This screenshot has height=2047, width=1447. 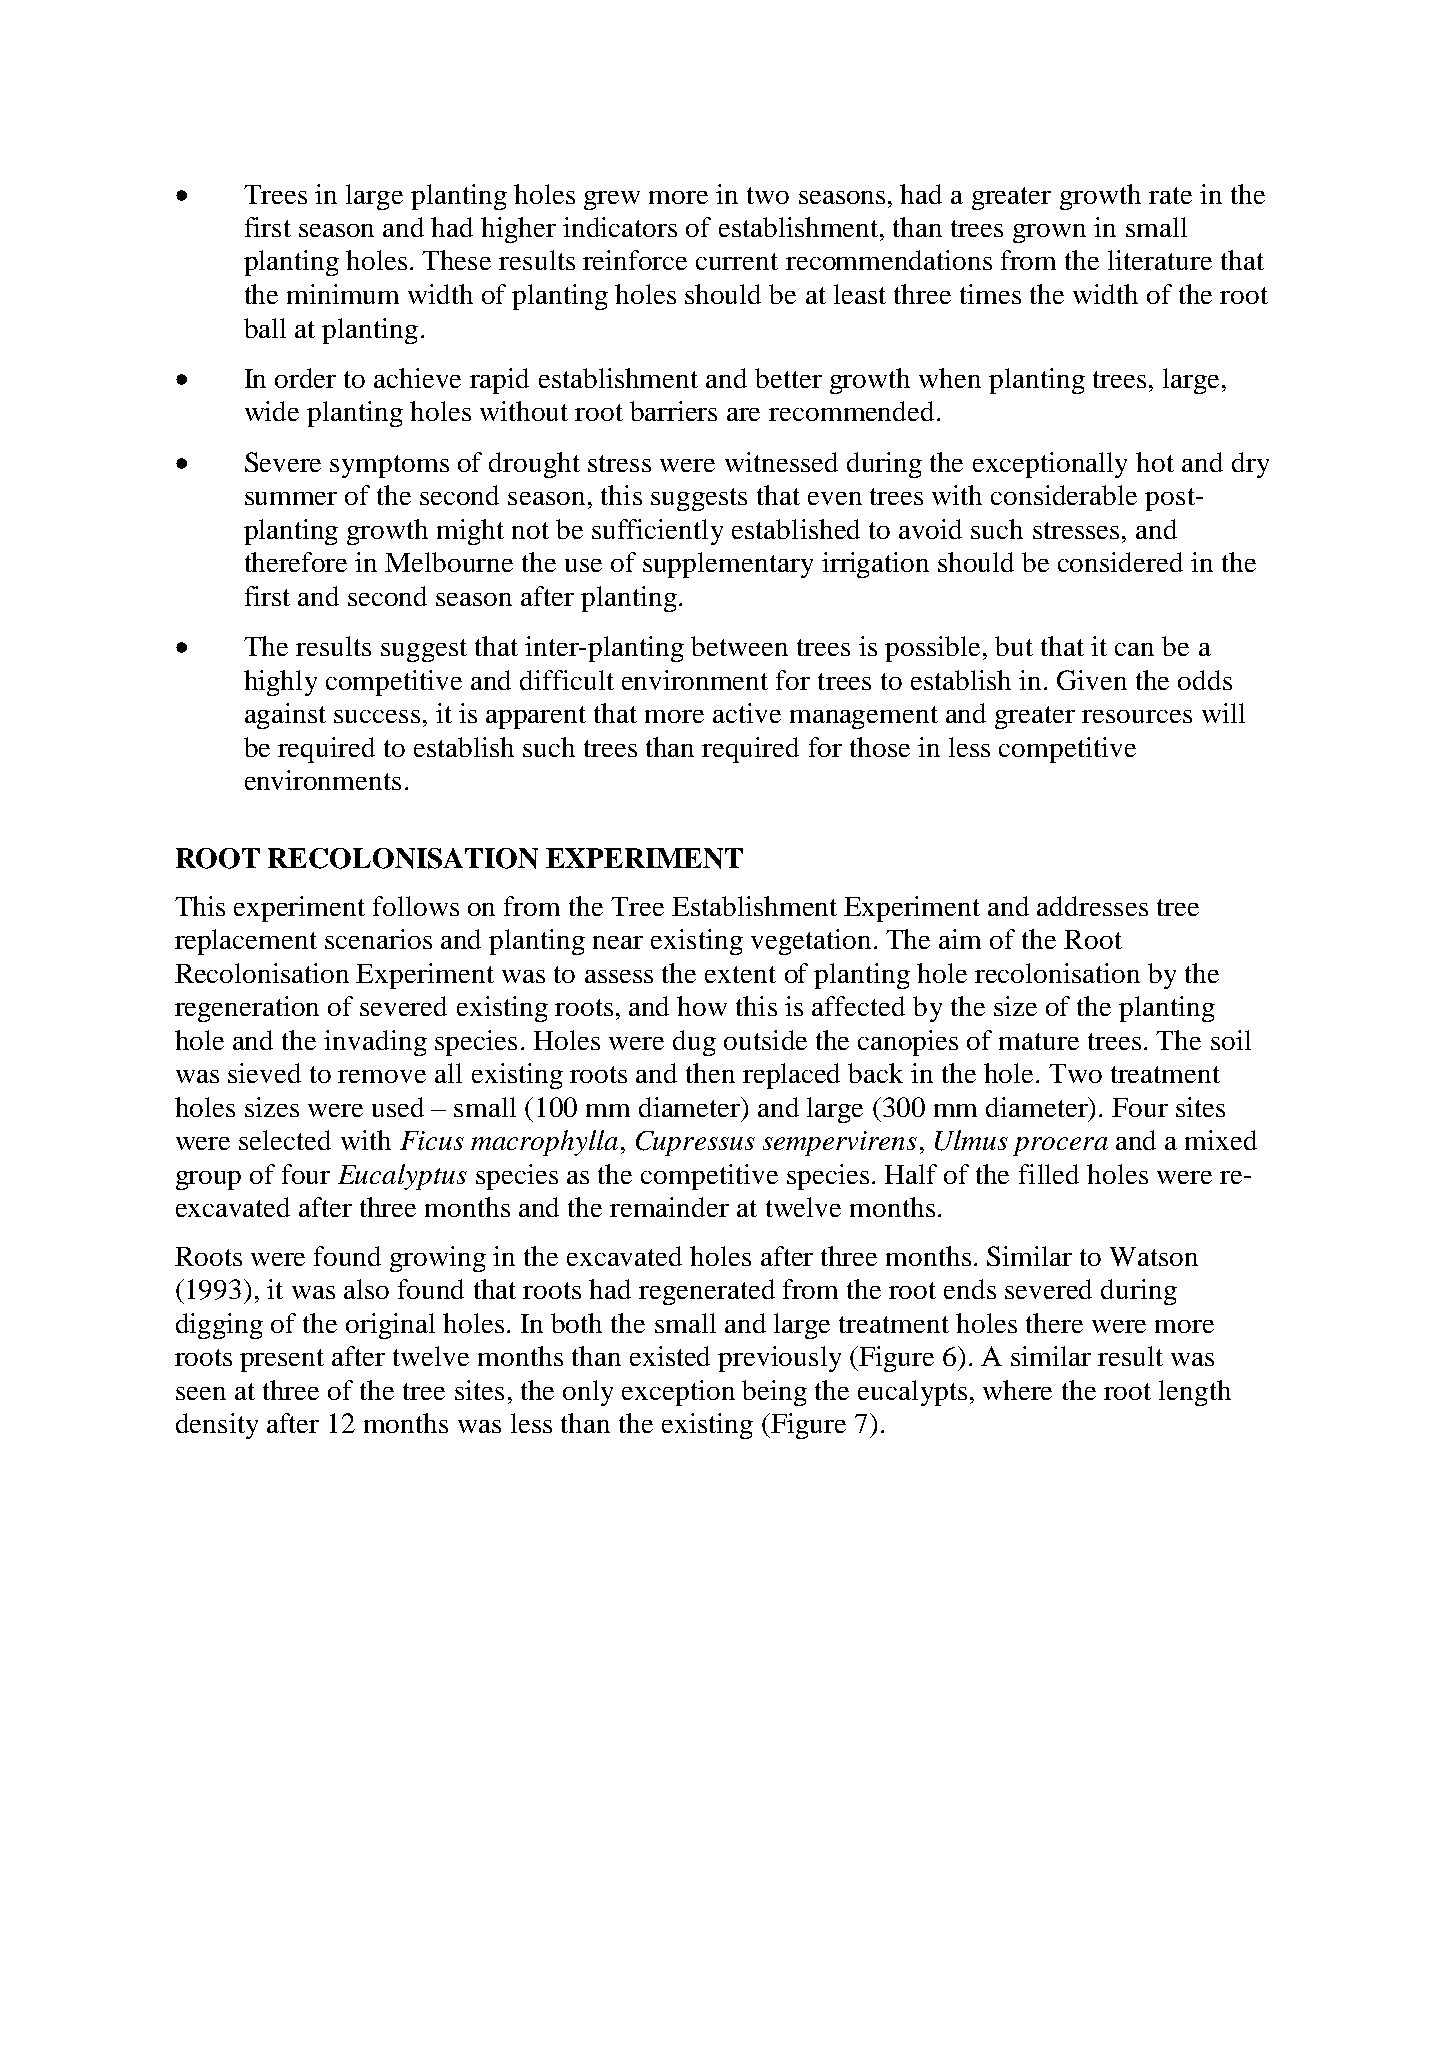 I want to click on mixed, so click(x=1221, y=1140).
